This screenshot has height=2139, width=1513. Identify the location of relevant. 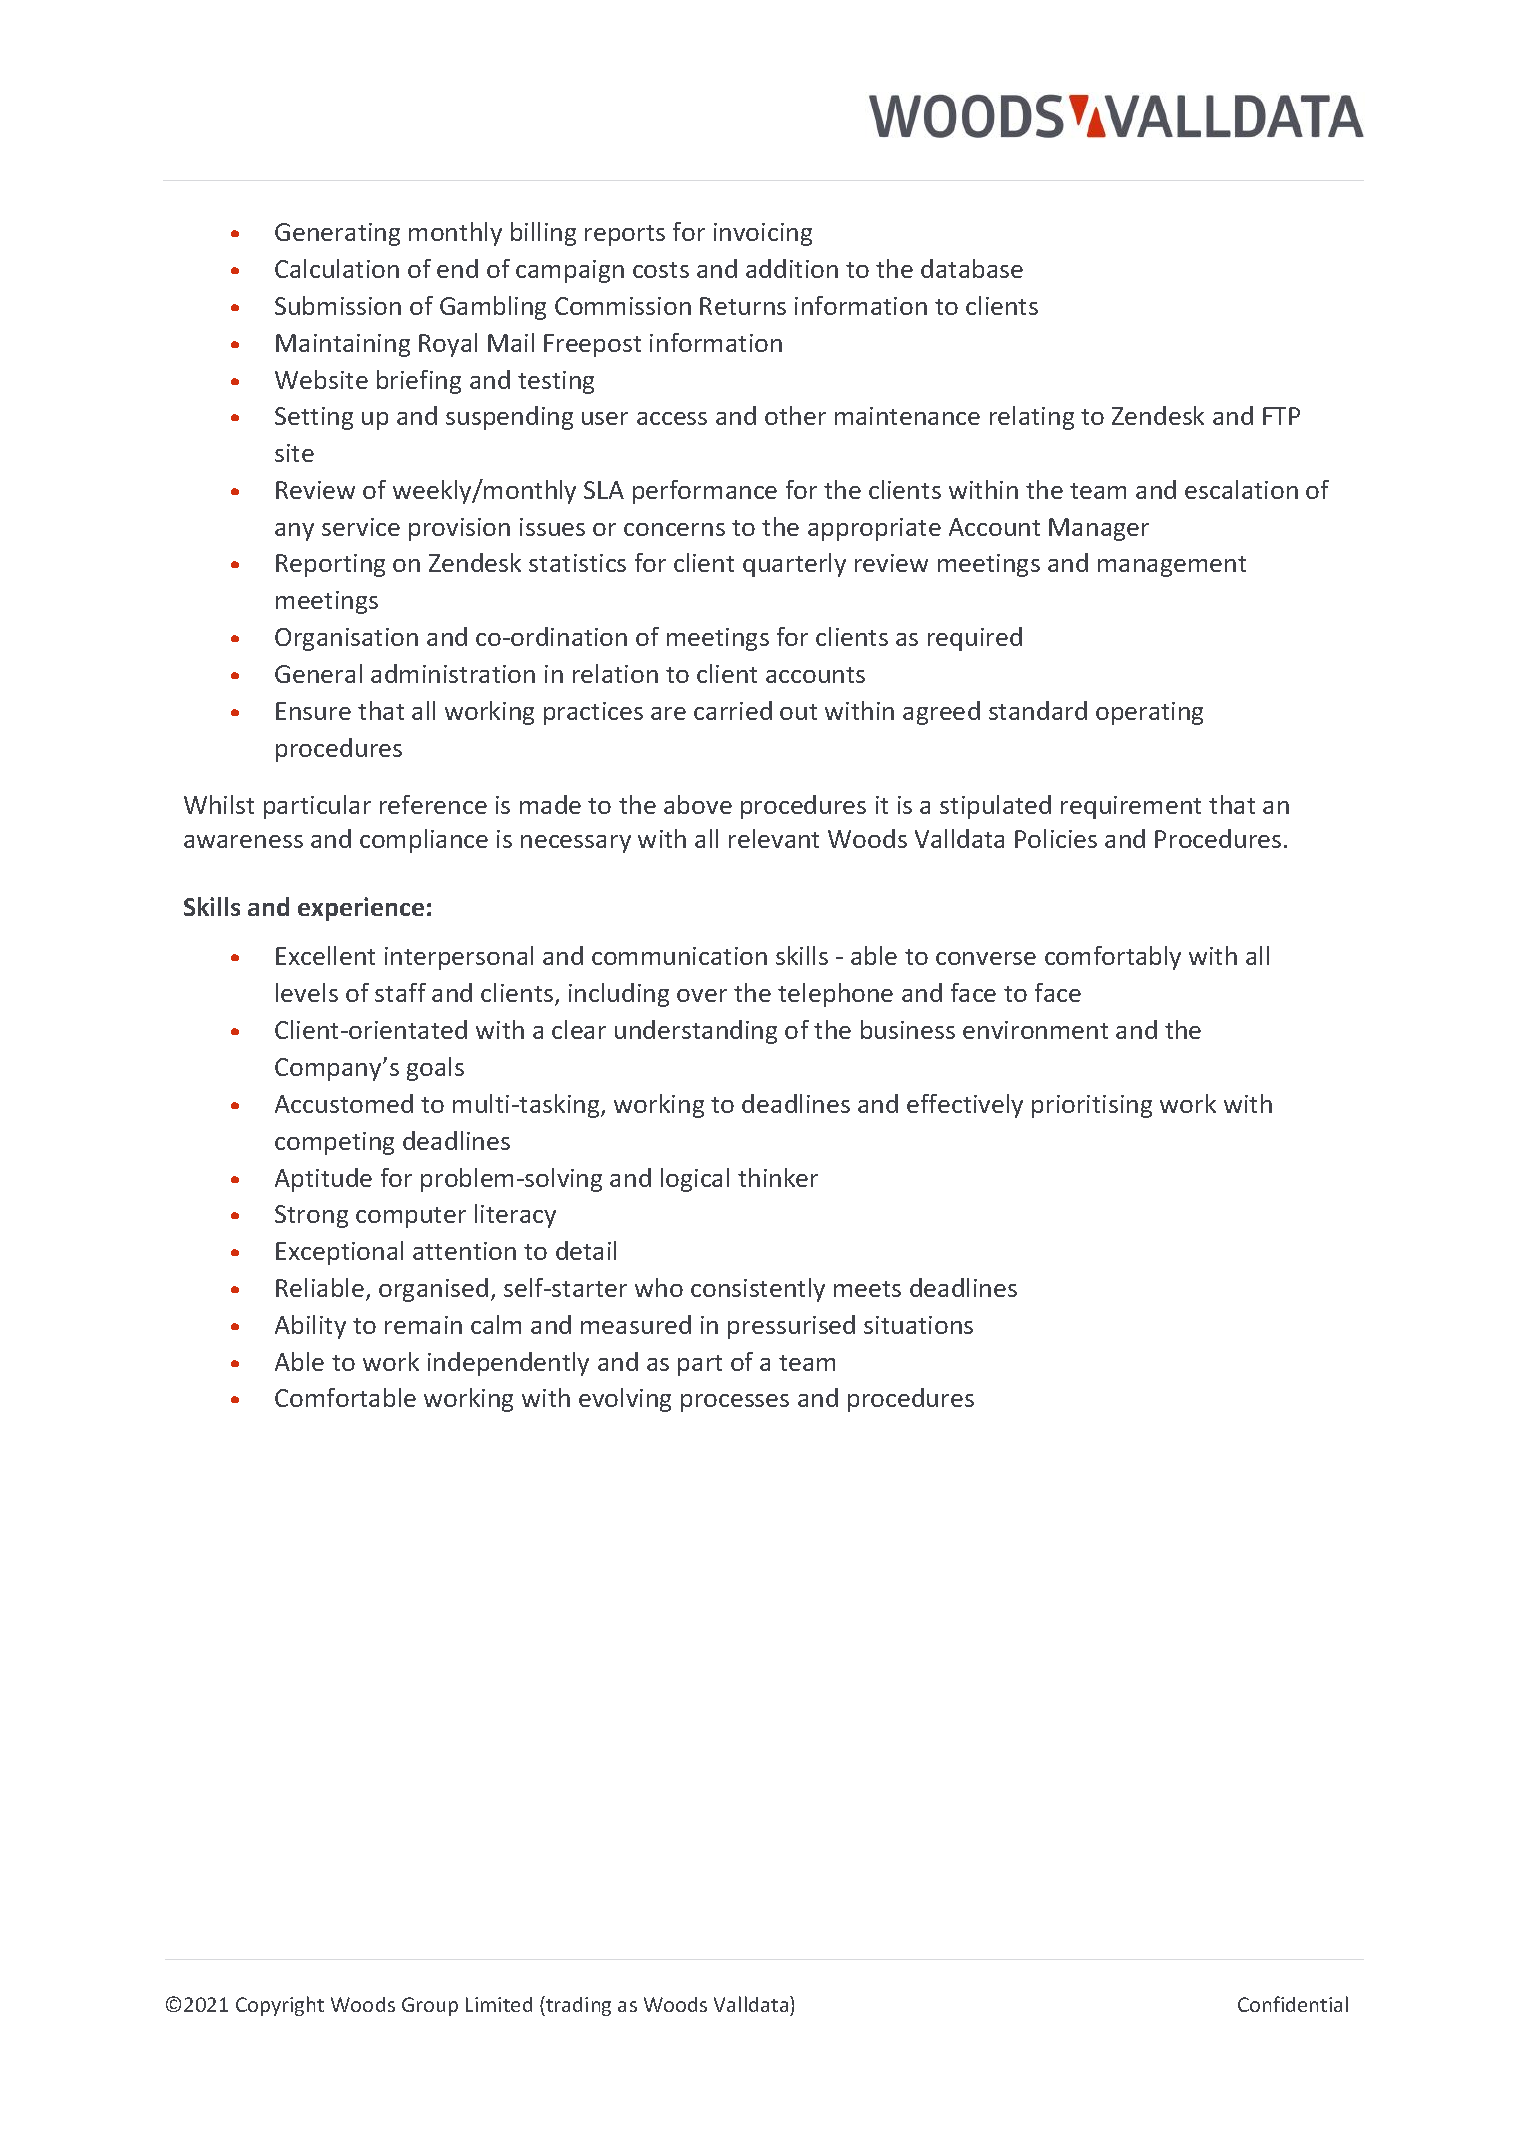
(774, 838).
